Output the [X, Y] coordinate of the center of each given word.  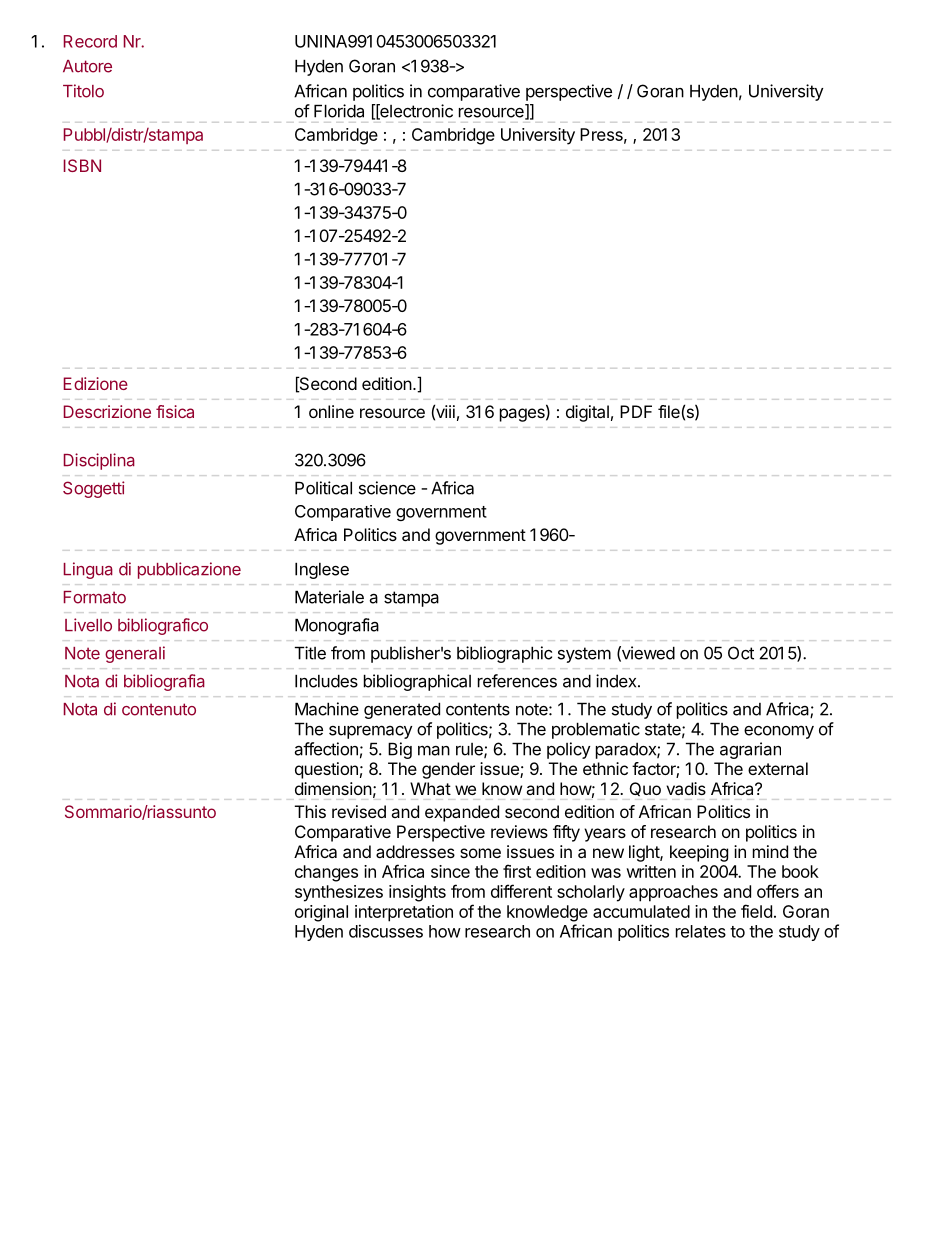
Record [90, 41]
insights [417, 893]
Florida [339, 111]
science [387, 488]
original [321, 913]
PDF [636, 411]
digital [587, 413]
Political [323, 488]
